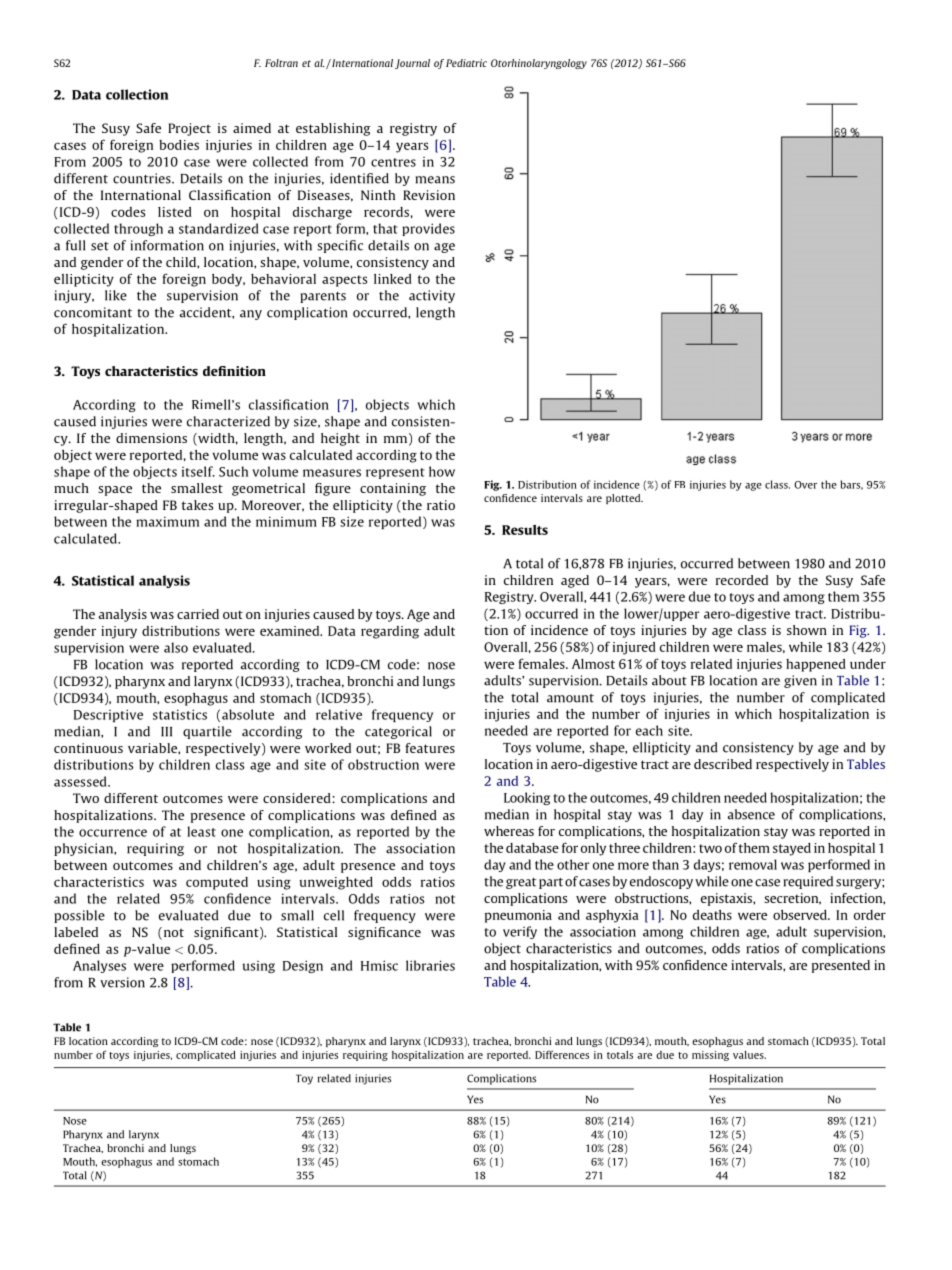 This image has width=952, height=1270. I want to click on represent, so click(395, 473).
